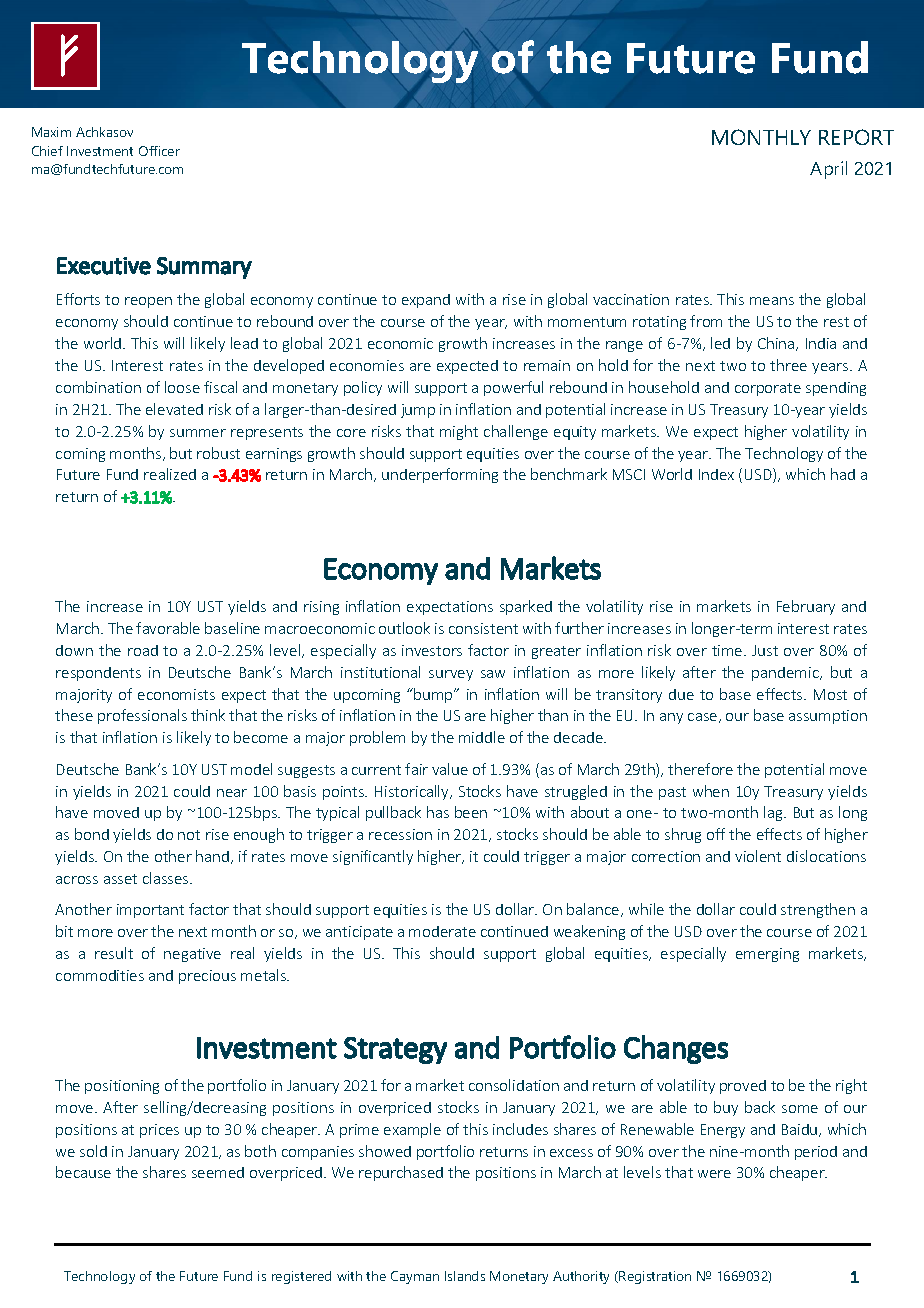  I want to click on April, so click(828, 170).
